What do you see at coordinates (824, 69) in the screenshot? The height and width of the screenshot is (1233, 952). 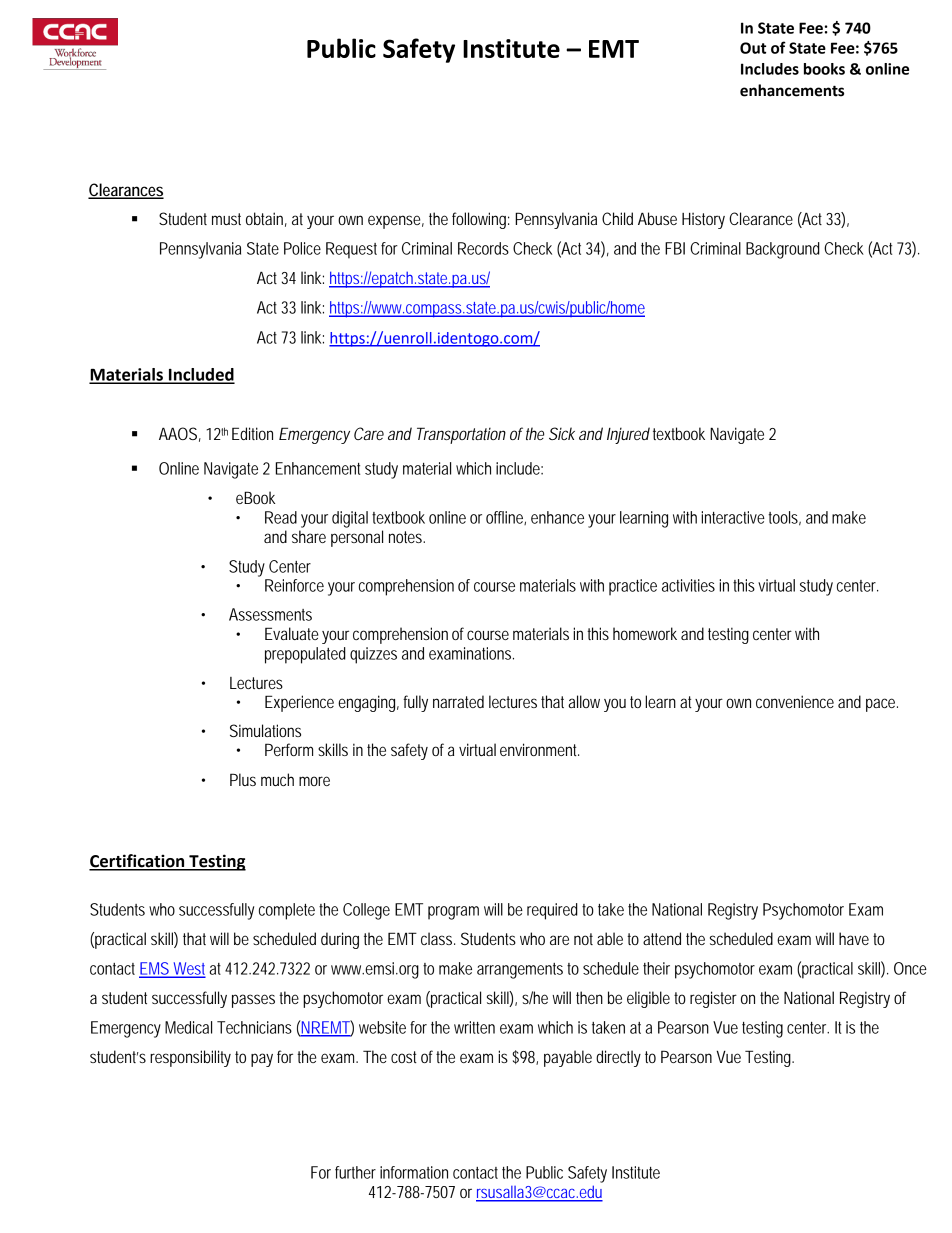 I see `books` at bounding box center [824, 69].
